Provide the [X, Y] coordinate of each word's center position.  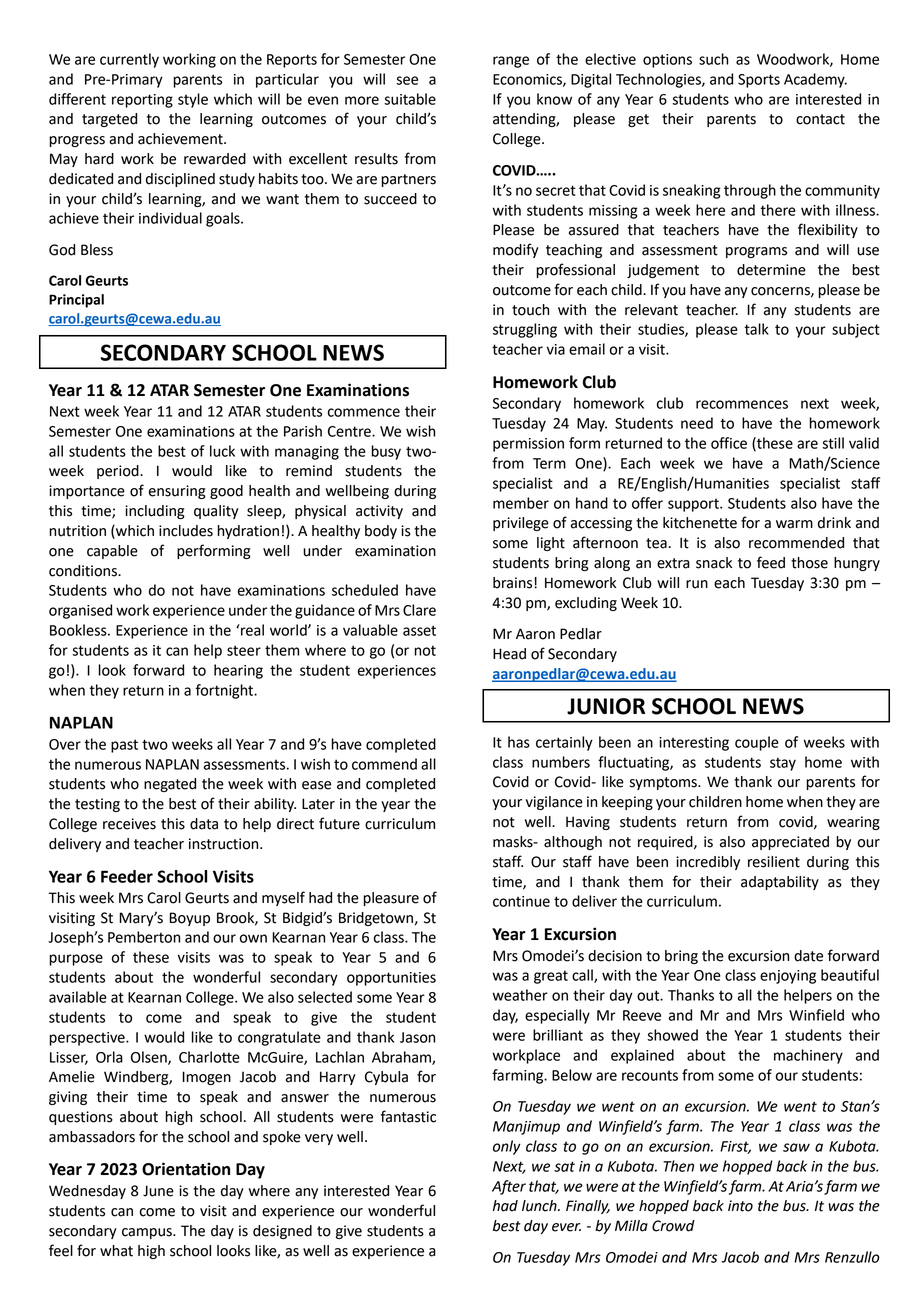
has [519, 742]
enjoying [788, 977]
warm [794, 524]
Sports [759, 81]
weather [520, 995]
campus [148, 1233]
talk [756, 329]
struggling [525, 330]
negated [170, 785]
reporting [142, 101]
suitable [410, 99]
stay [783, 764]
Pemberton [144, 937]
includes [186, 531]
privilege [521, 524]
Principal [76, 301]
